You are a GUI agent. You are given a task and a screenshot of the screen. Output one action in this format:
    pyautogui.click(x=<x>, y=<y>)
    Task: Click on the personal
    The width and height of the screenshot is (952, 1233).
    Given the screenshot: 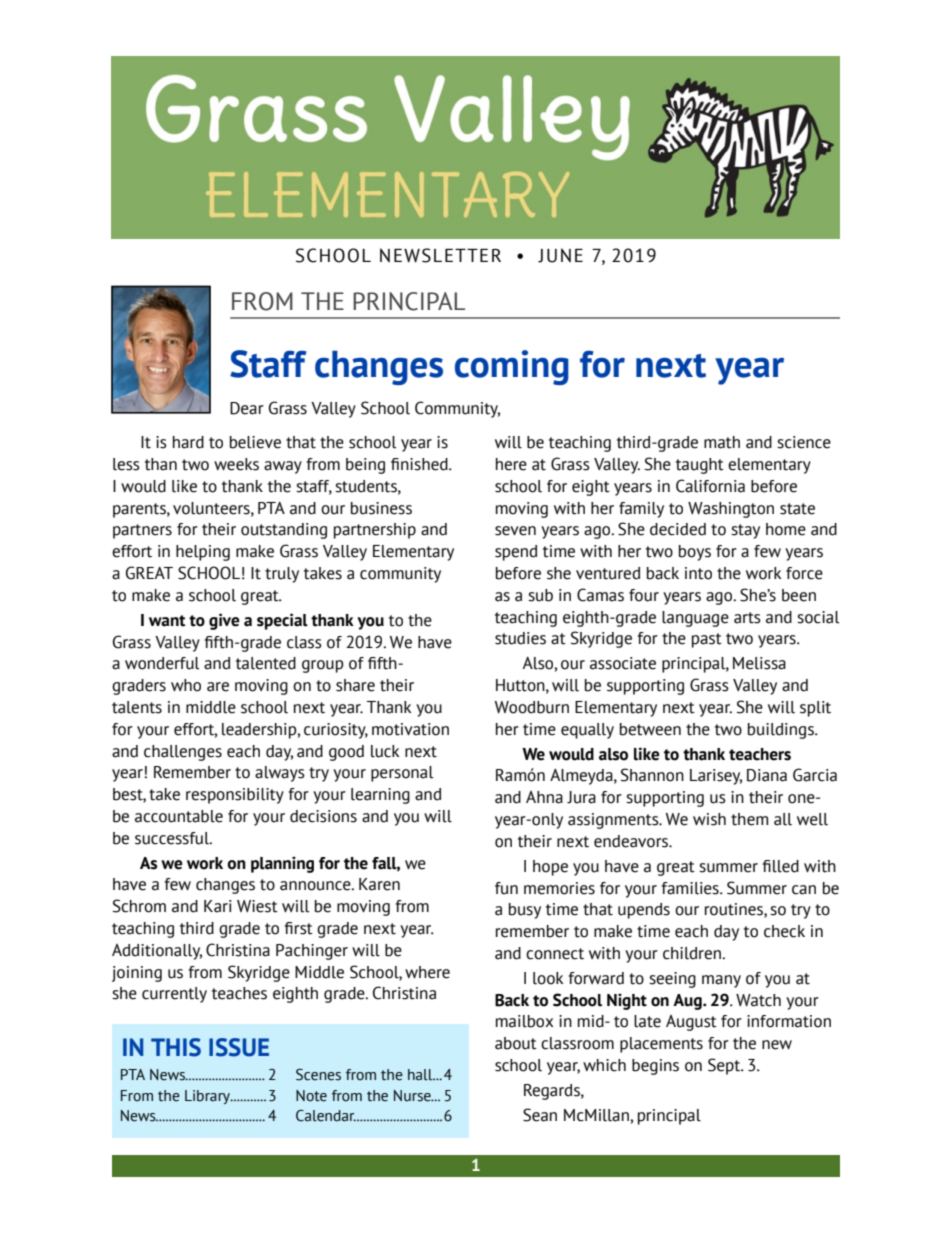 What is the action you would take?
    pyautogui.click(x=402, y=774)
